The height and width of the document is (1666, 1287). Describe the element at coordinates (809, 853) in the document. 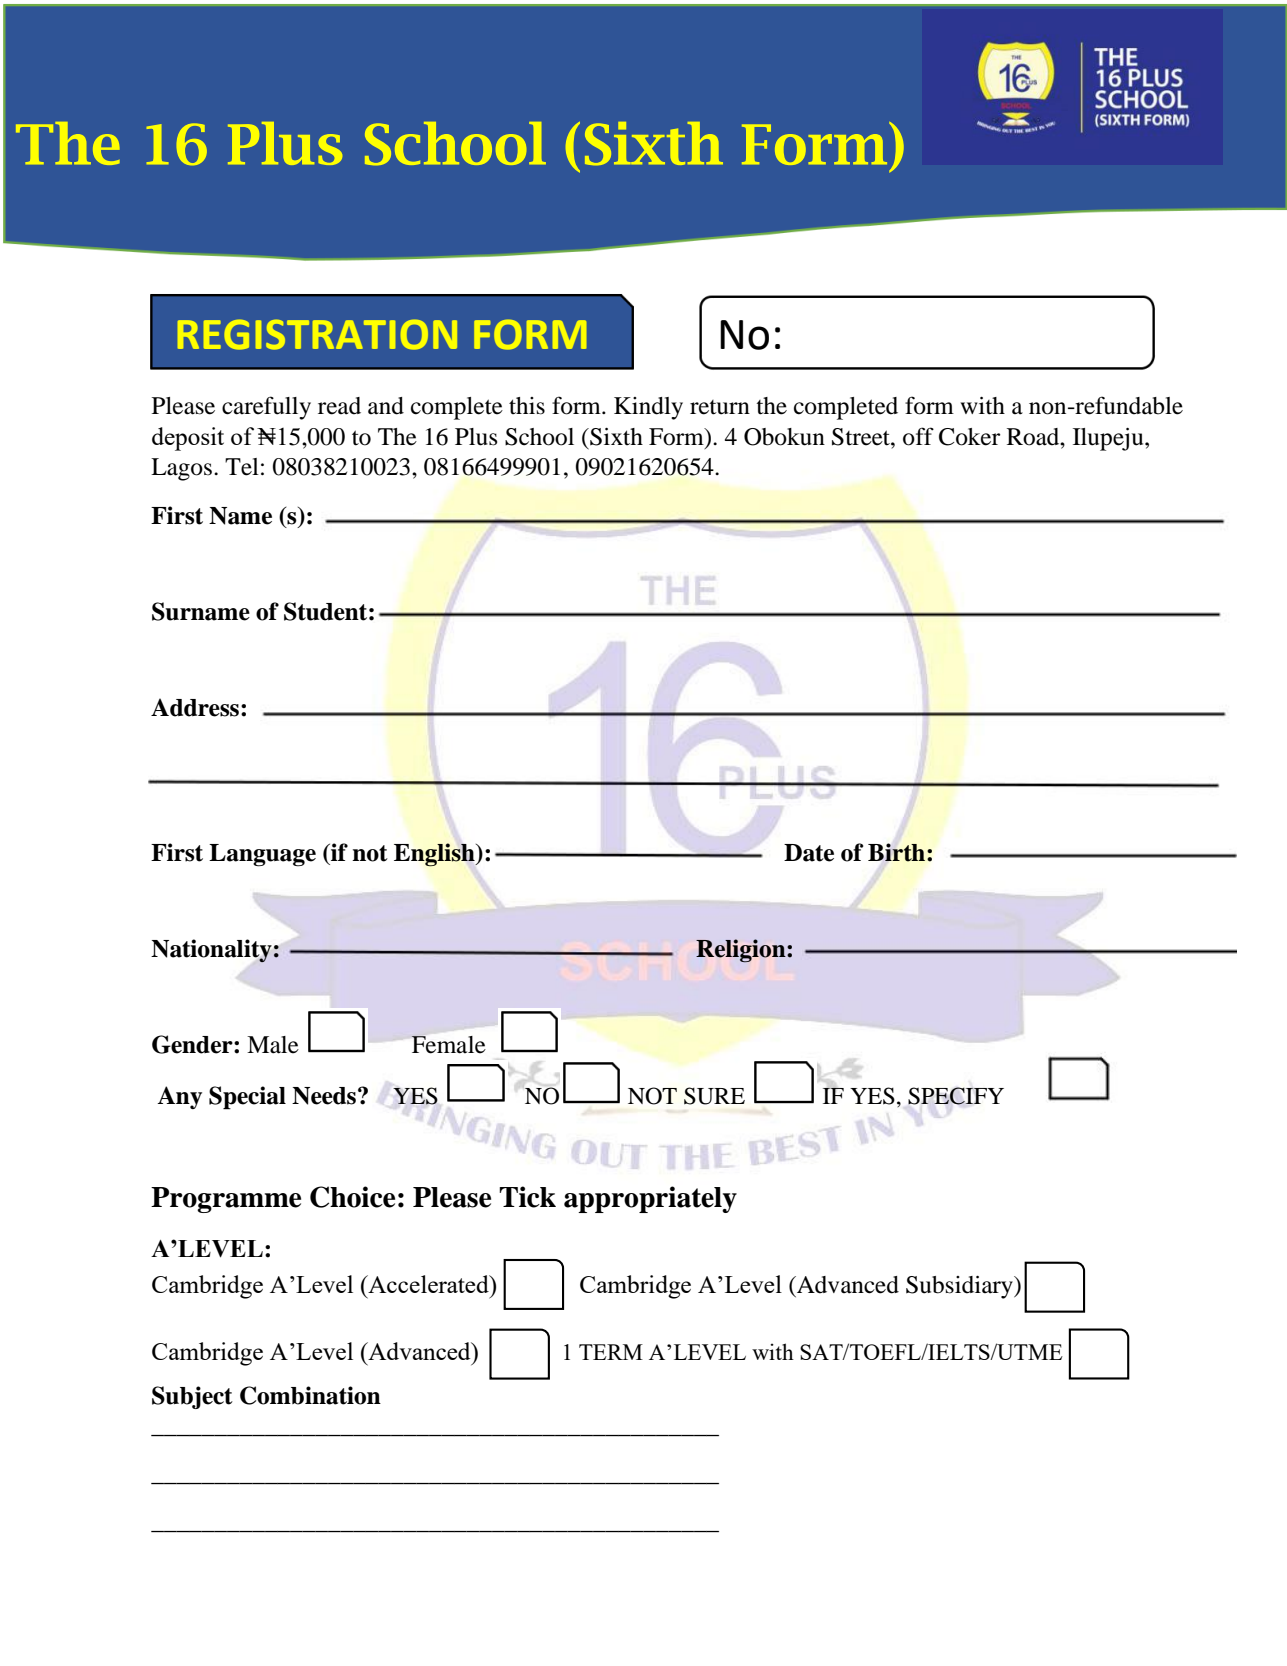

I see `Date` at that location.
